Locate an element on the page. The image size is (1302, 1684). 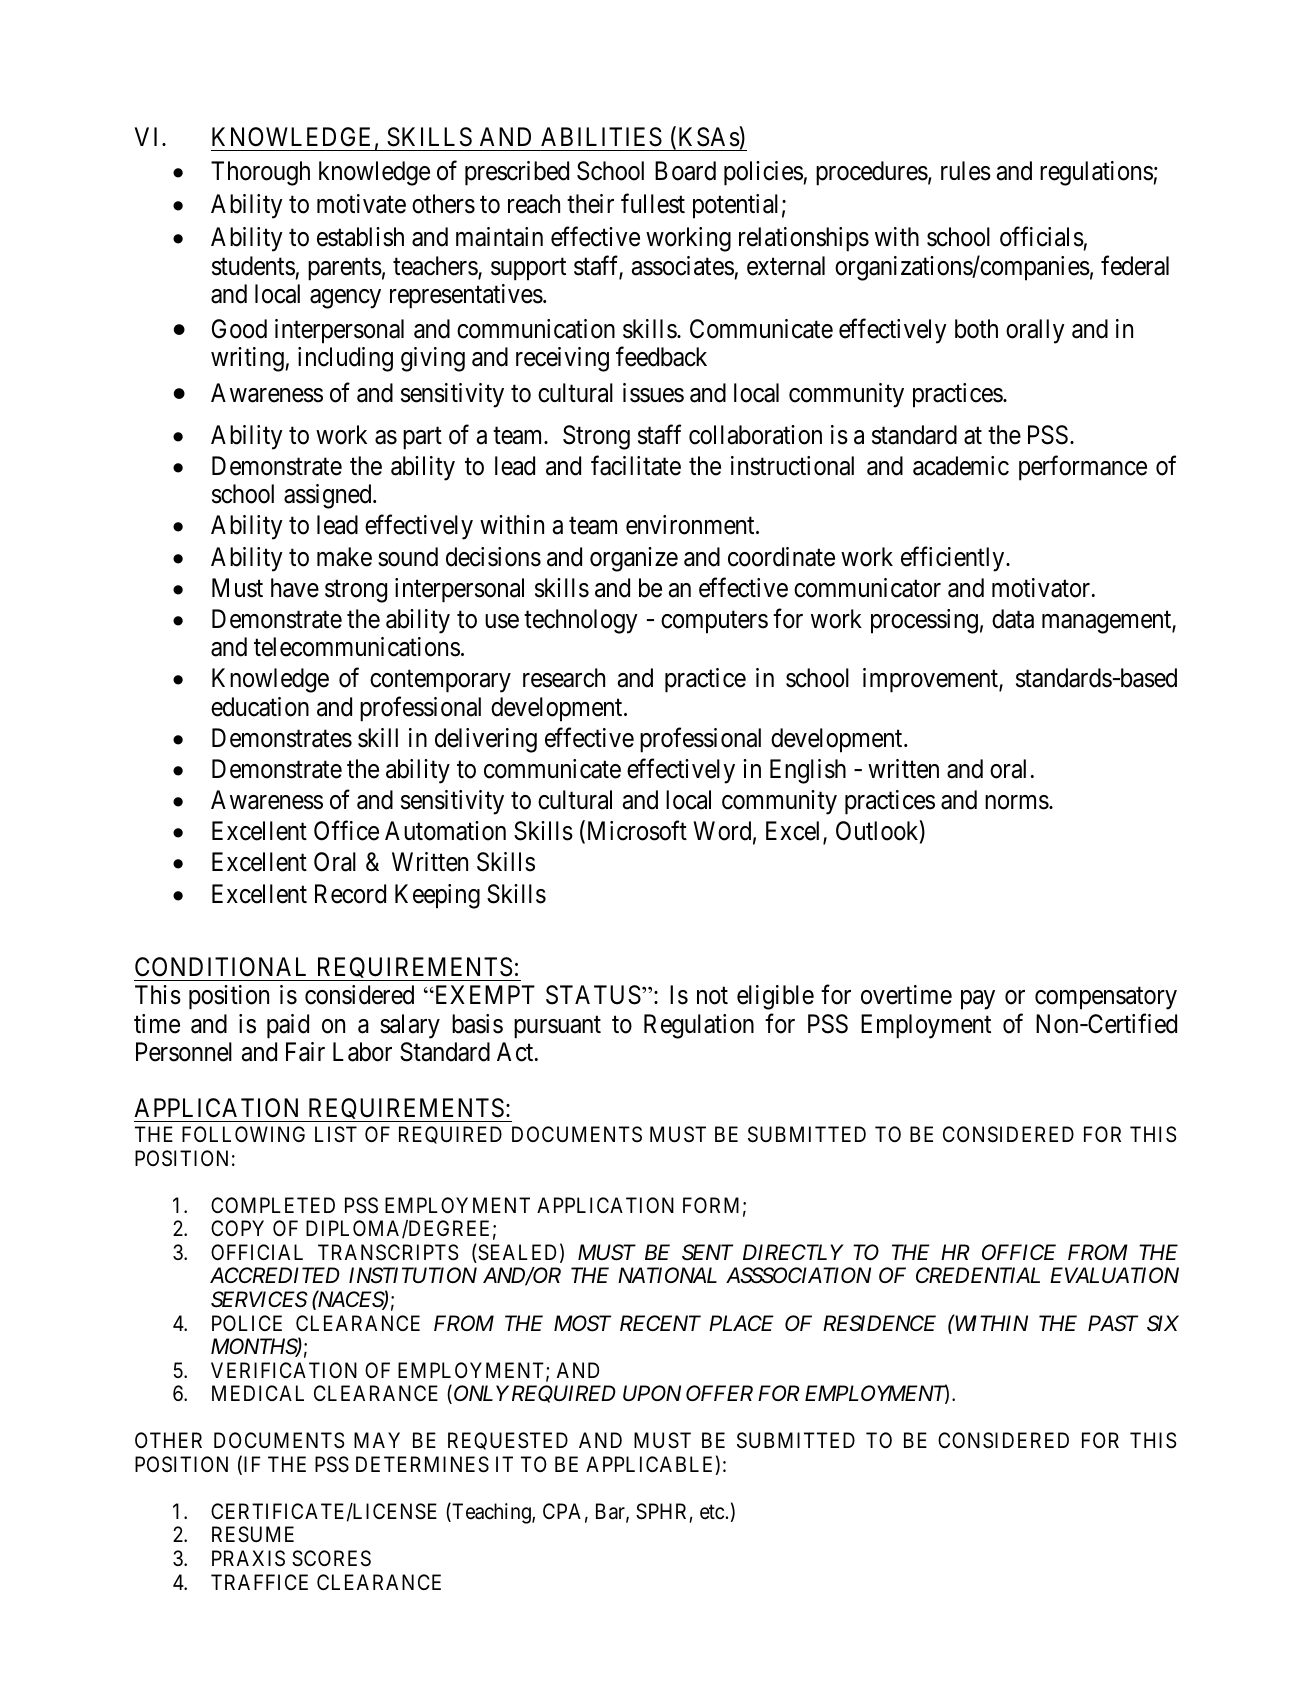
Record is located at coordinates (350, 894).
